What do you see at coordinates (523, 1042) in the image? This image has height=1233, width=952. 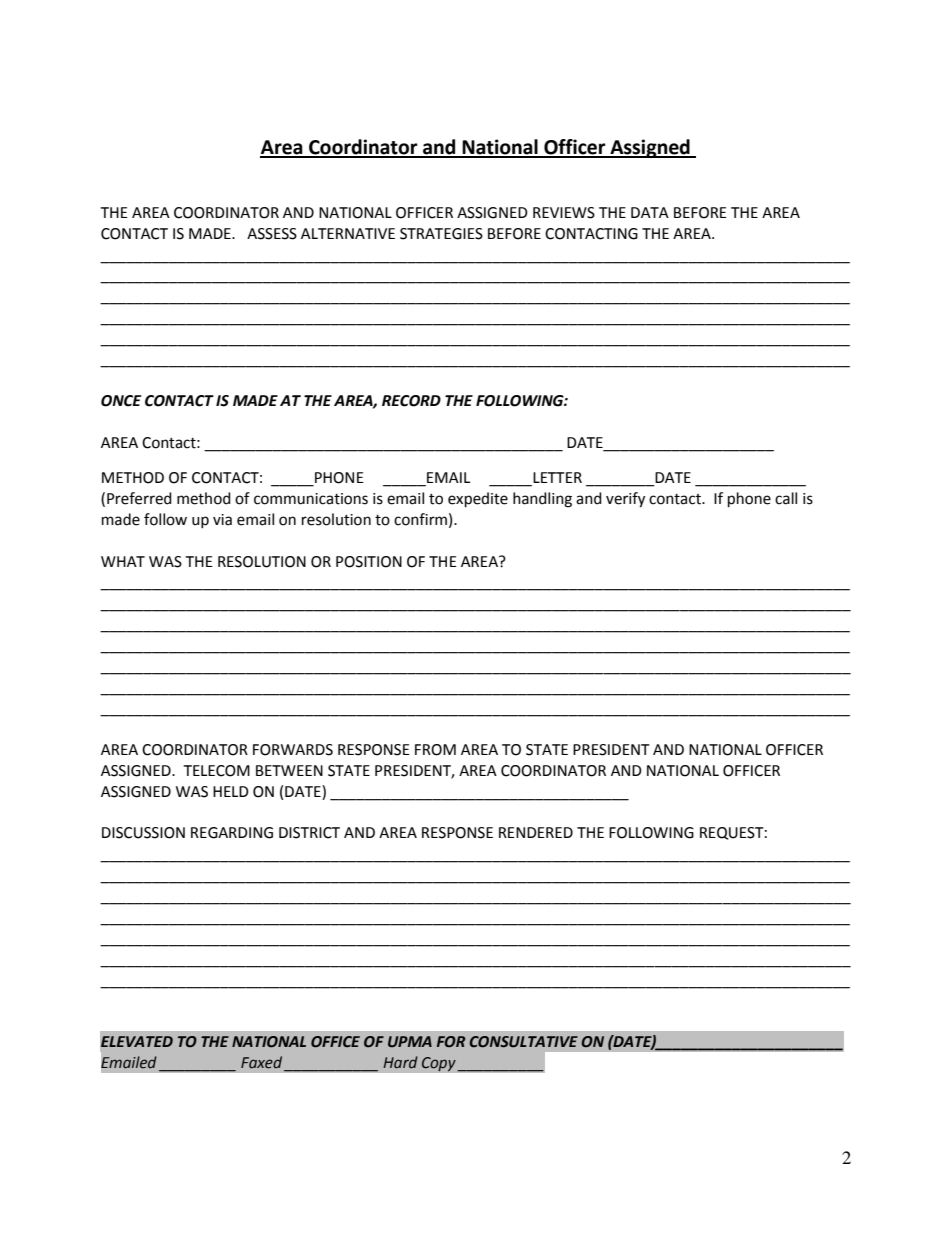 I see `CONSULTATIVE` at bounding box center [523, 1042].
